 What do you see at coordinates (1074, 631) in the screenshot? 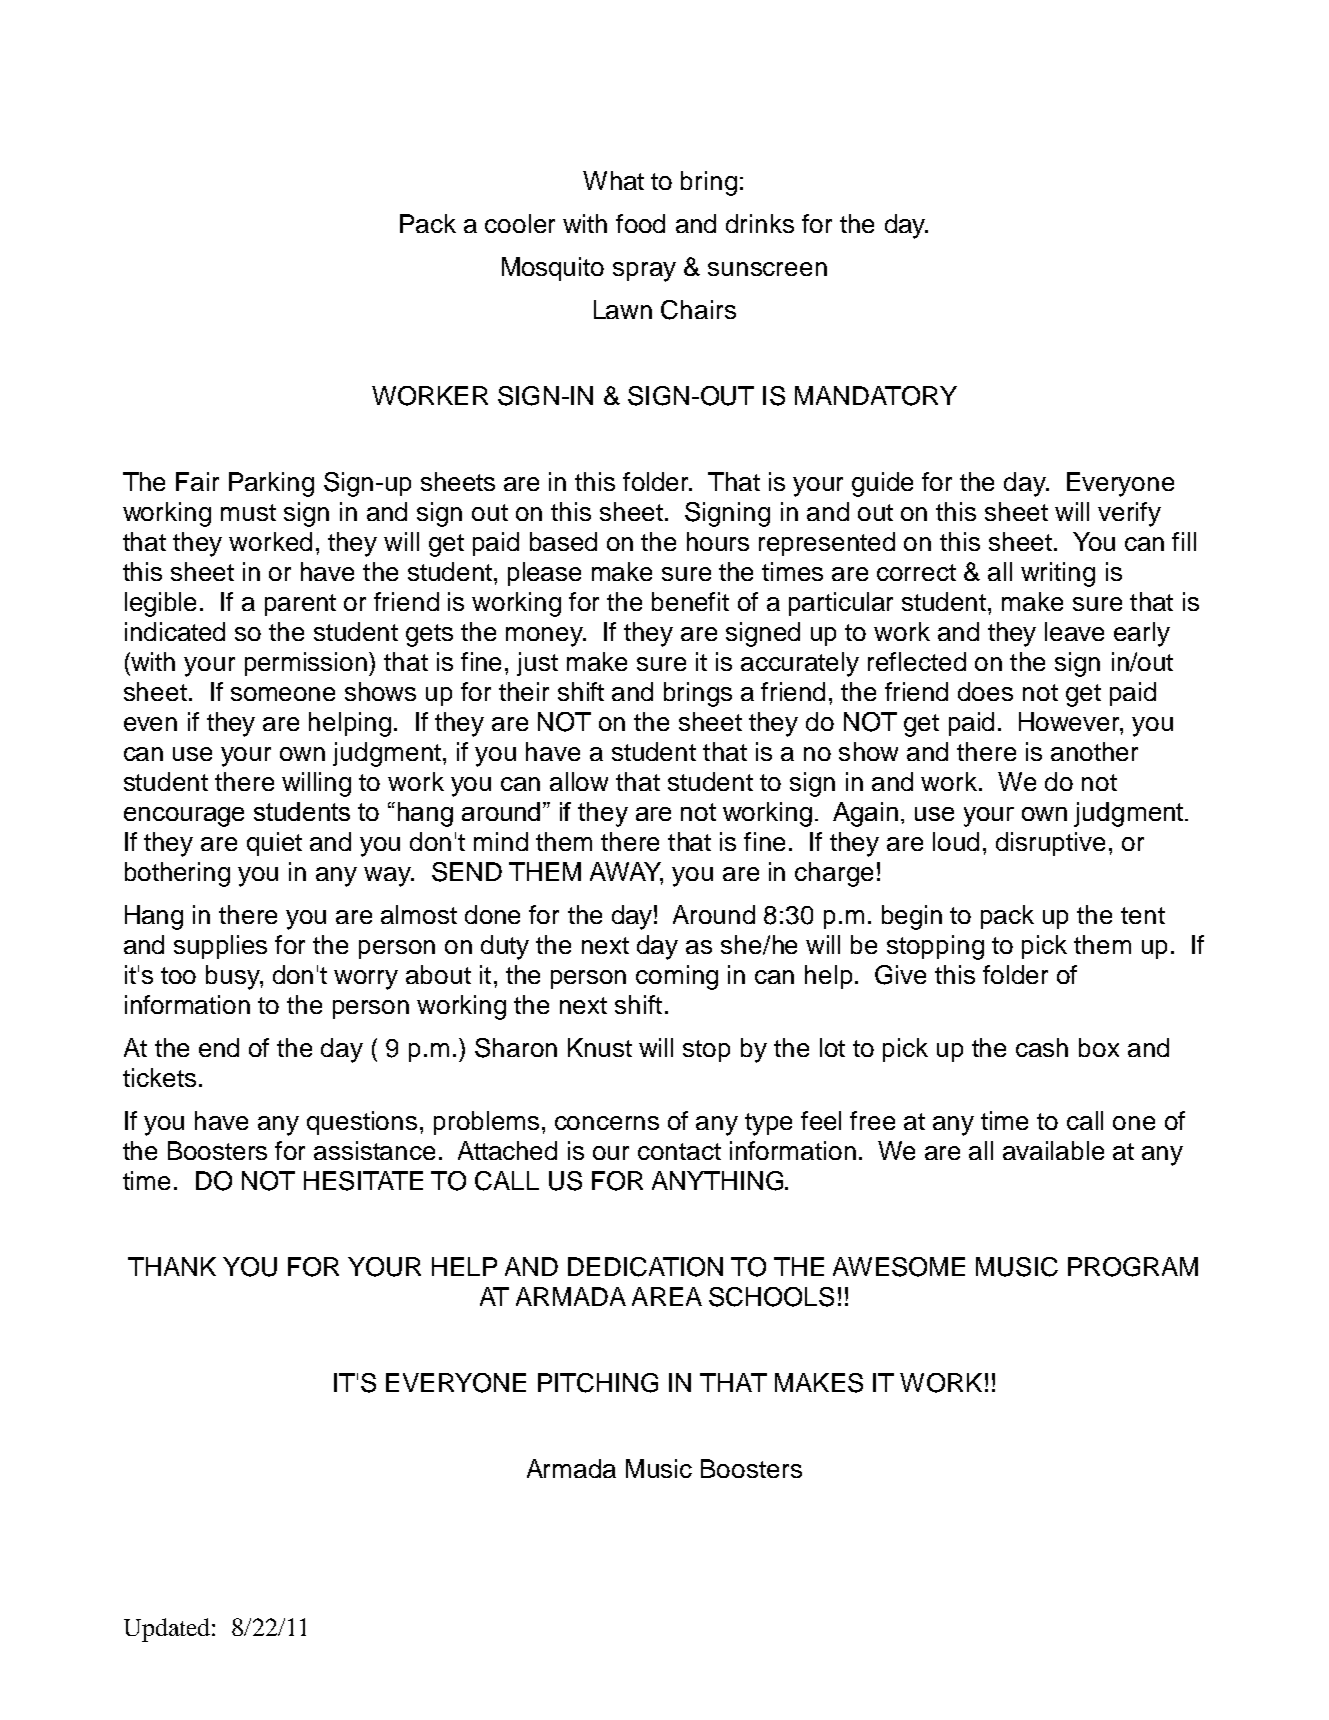
I see `leave` at bounding box center [1074, 631].
